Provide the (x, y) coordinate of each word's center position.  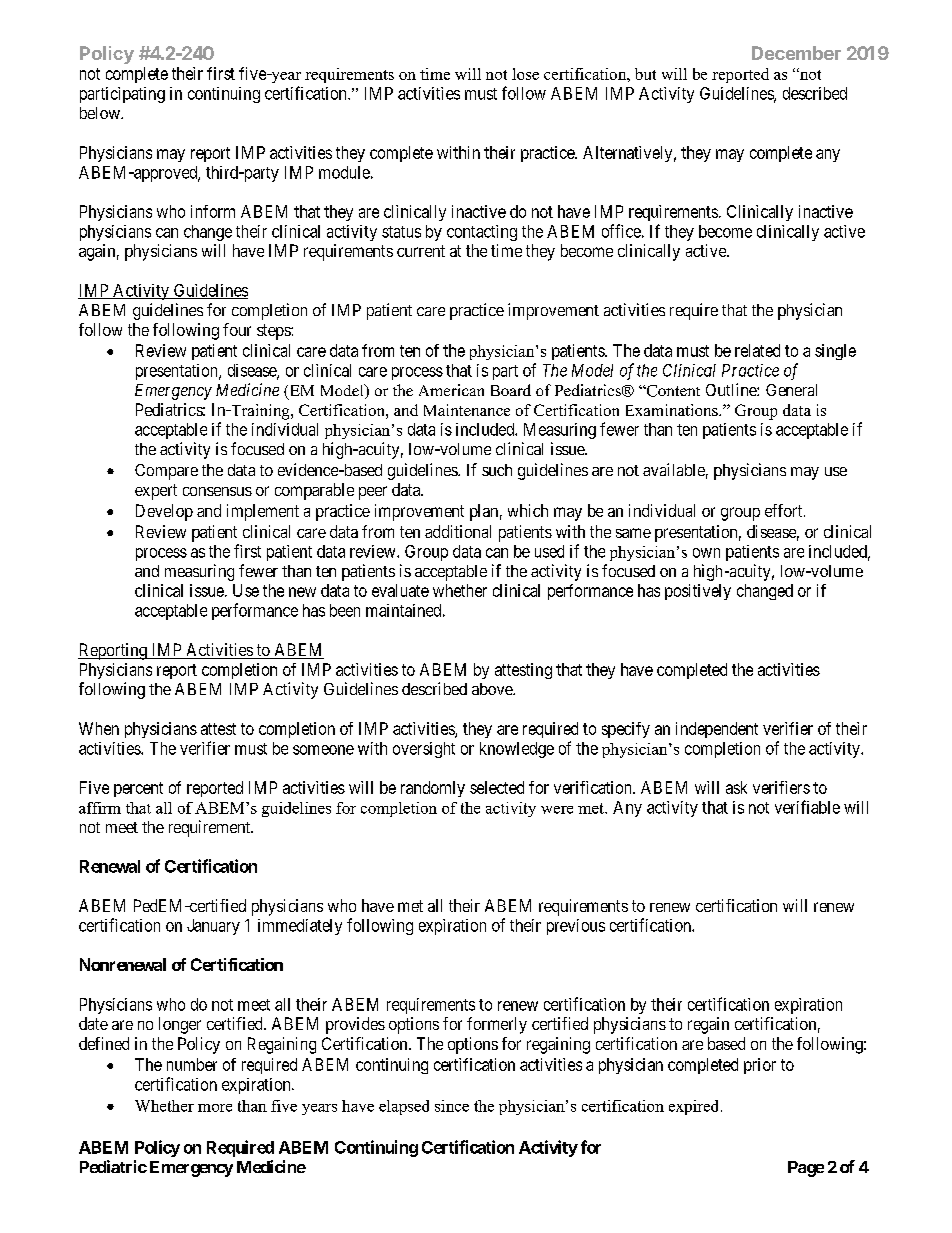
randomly (433, 789)
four (237, 329)
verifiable (807, 807)
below (101, 113)
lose (525, 74)
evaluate (400, 590)
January (213, 927)
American (451, 390)
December (796, 53)
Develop (164, 512)
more (215, 1108)
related (757, 350)
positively (698, 592)
